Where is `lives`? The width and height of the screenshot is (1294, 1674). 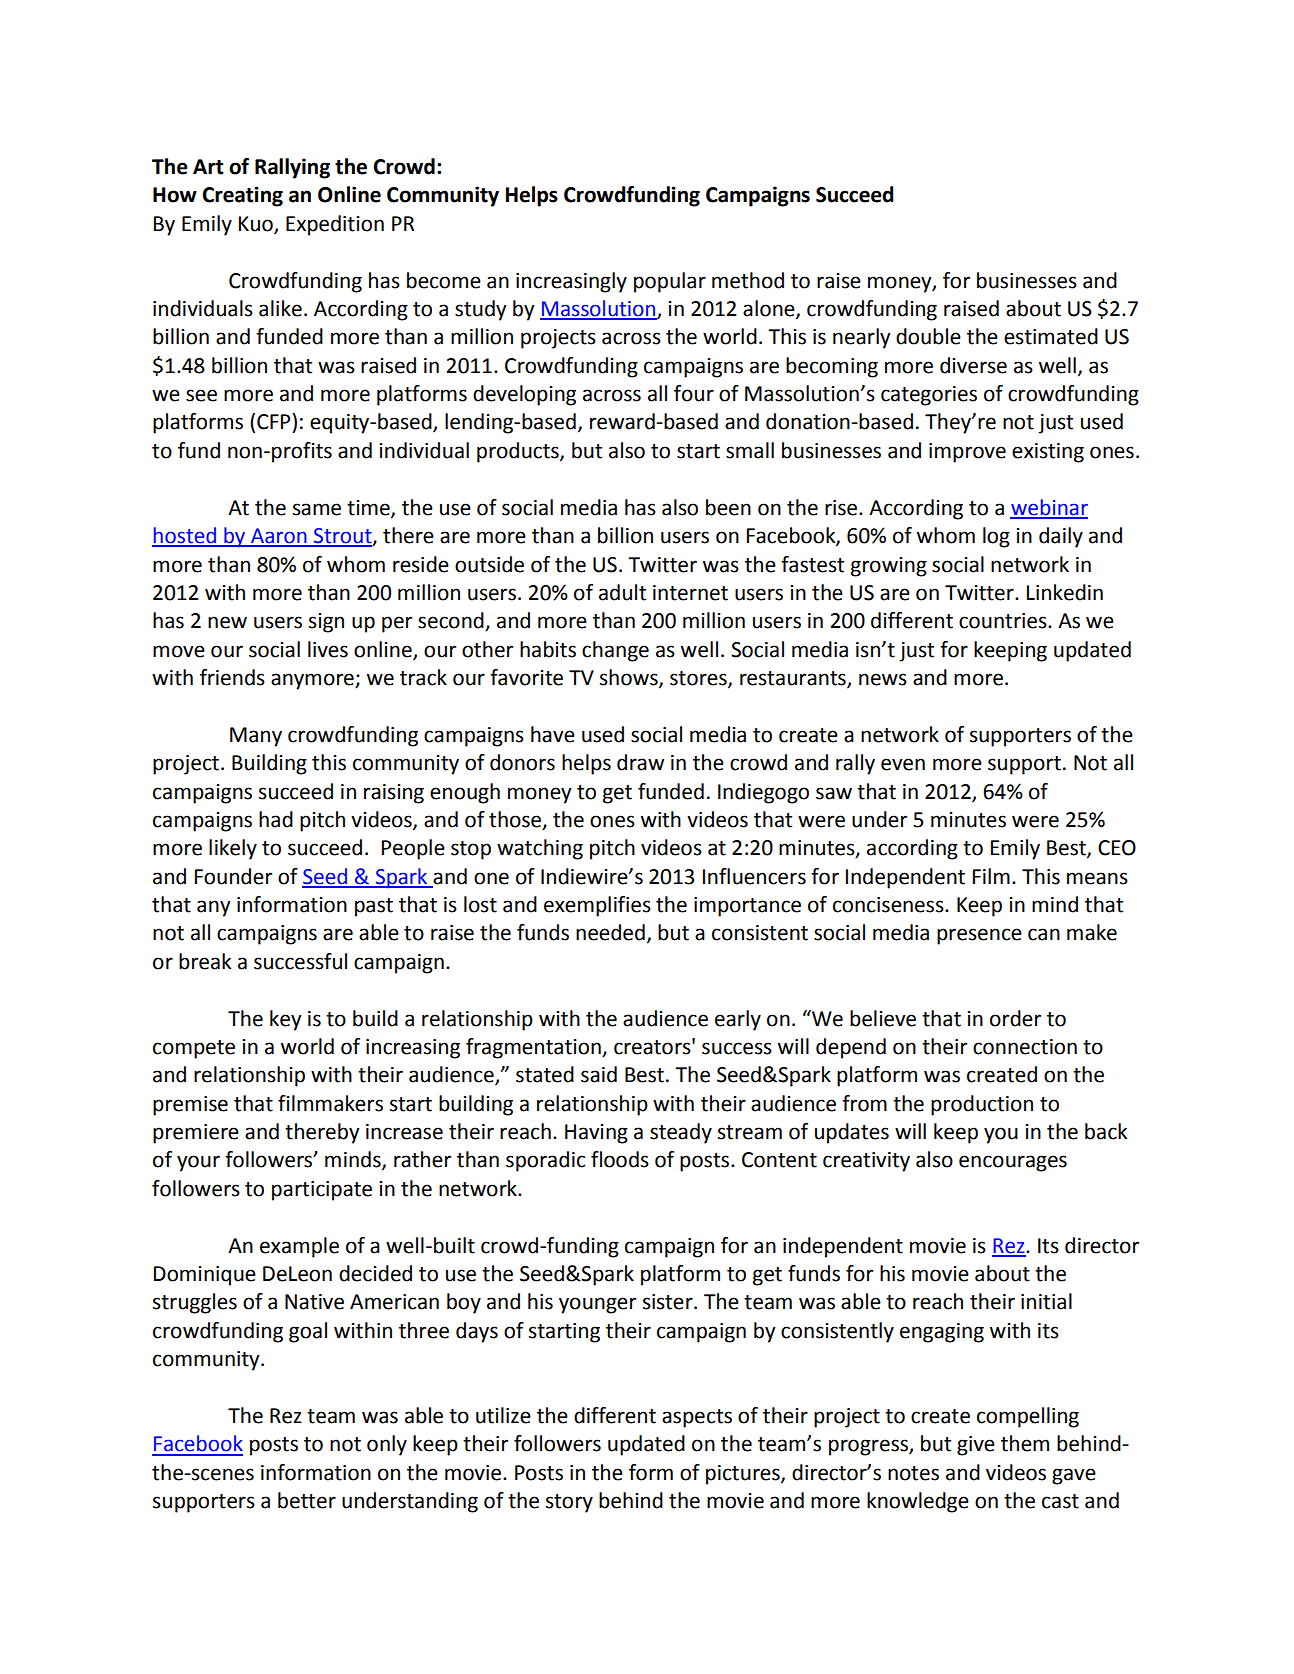 lives is located at coordinates (328, 649).
